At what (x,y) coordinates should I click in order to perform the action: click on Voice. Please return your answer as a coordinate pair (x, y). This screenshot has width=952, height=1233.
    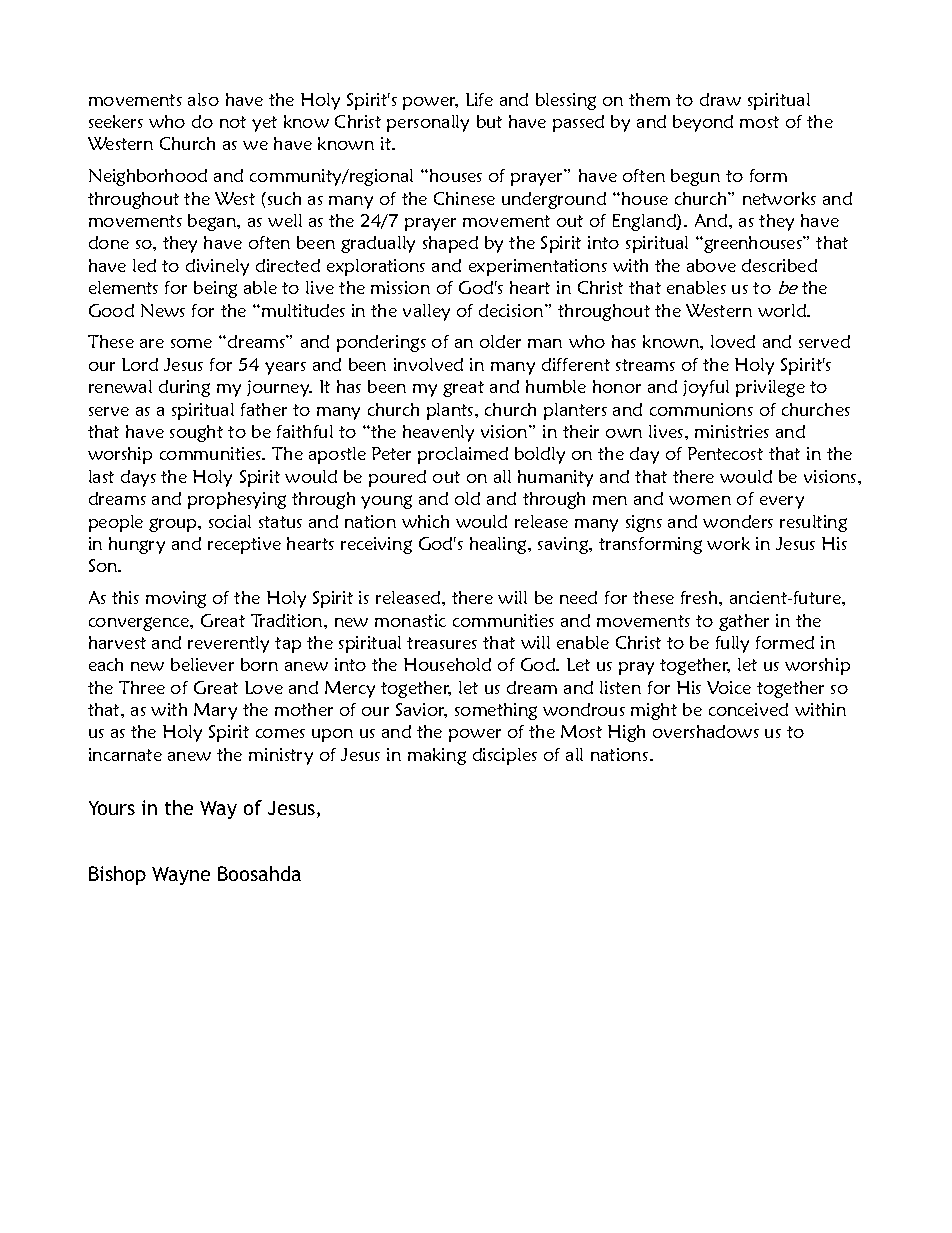
    Looking at the image, I should click on (729, 687).
